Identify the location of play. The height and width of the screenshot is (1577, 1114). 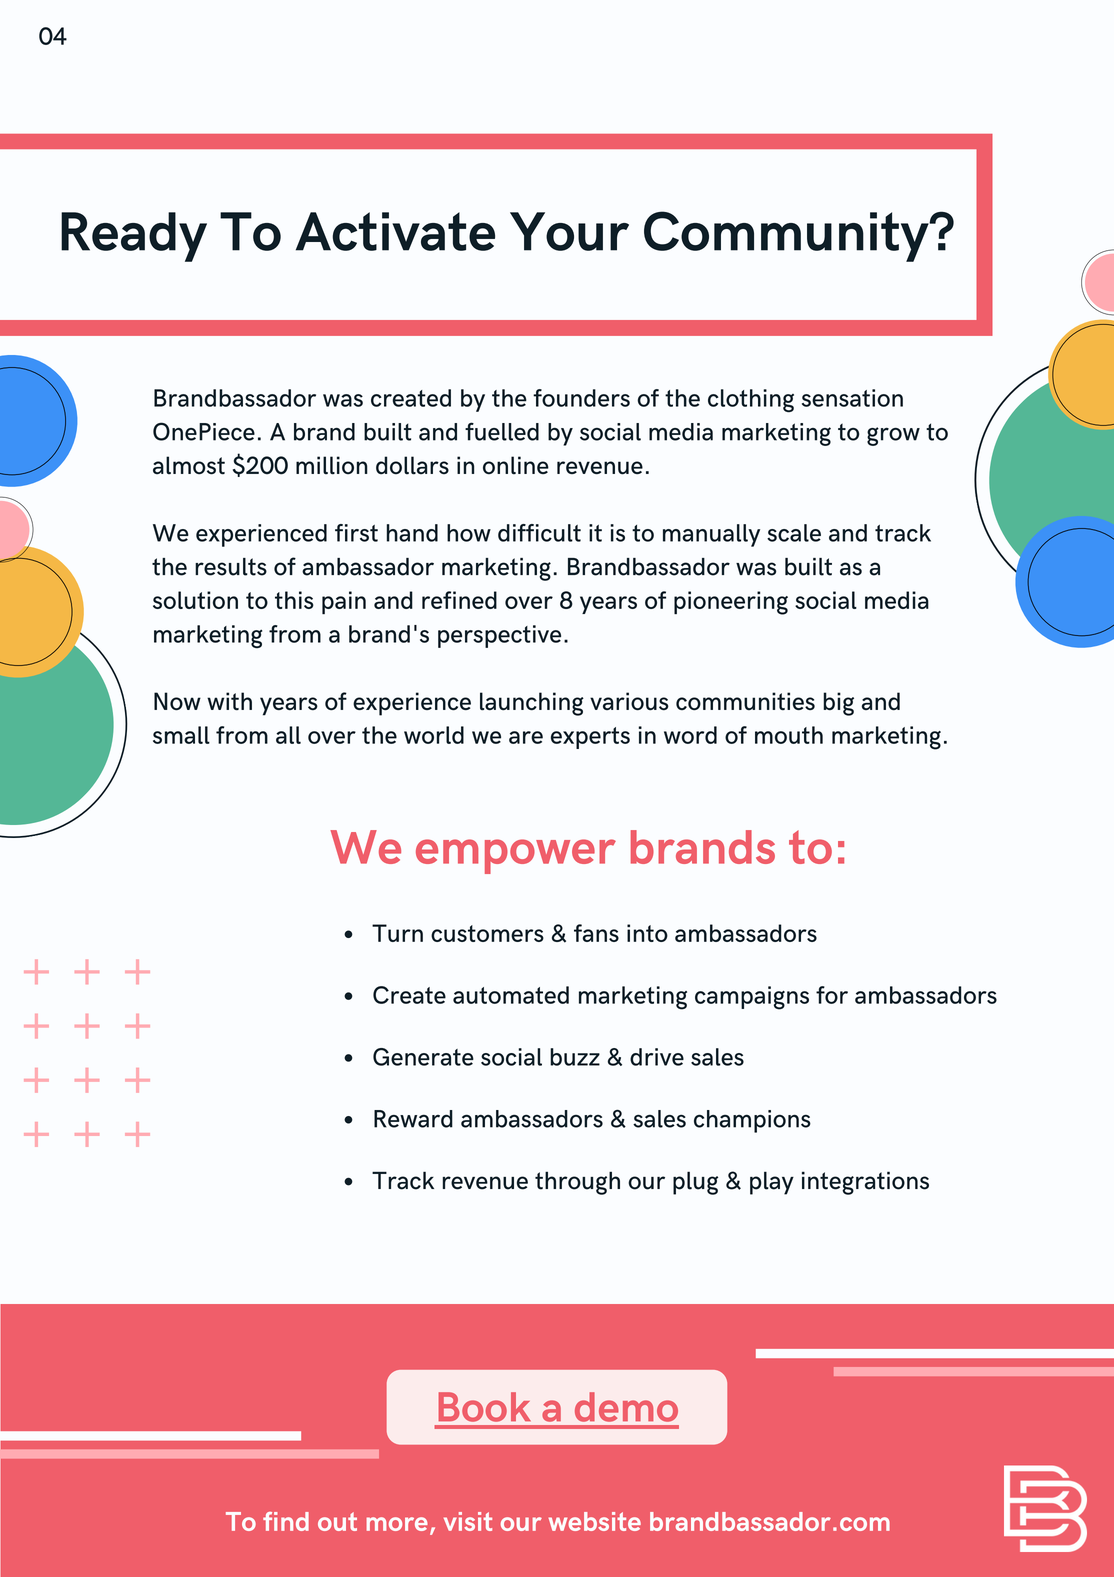
(772, 1183).
